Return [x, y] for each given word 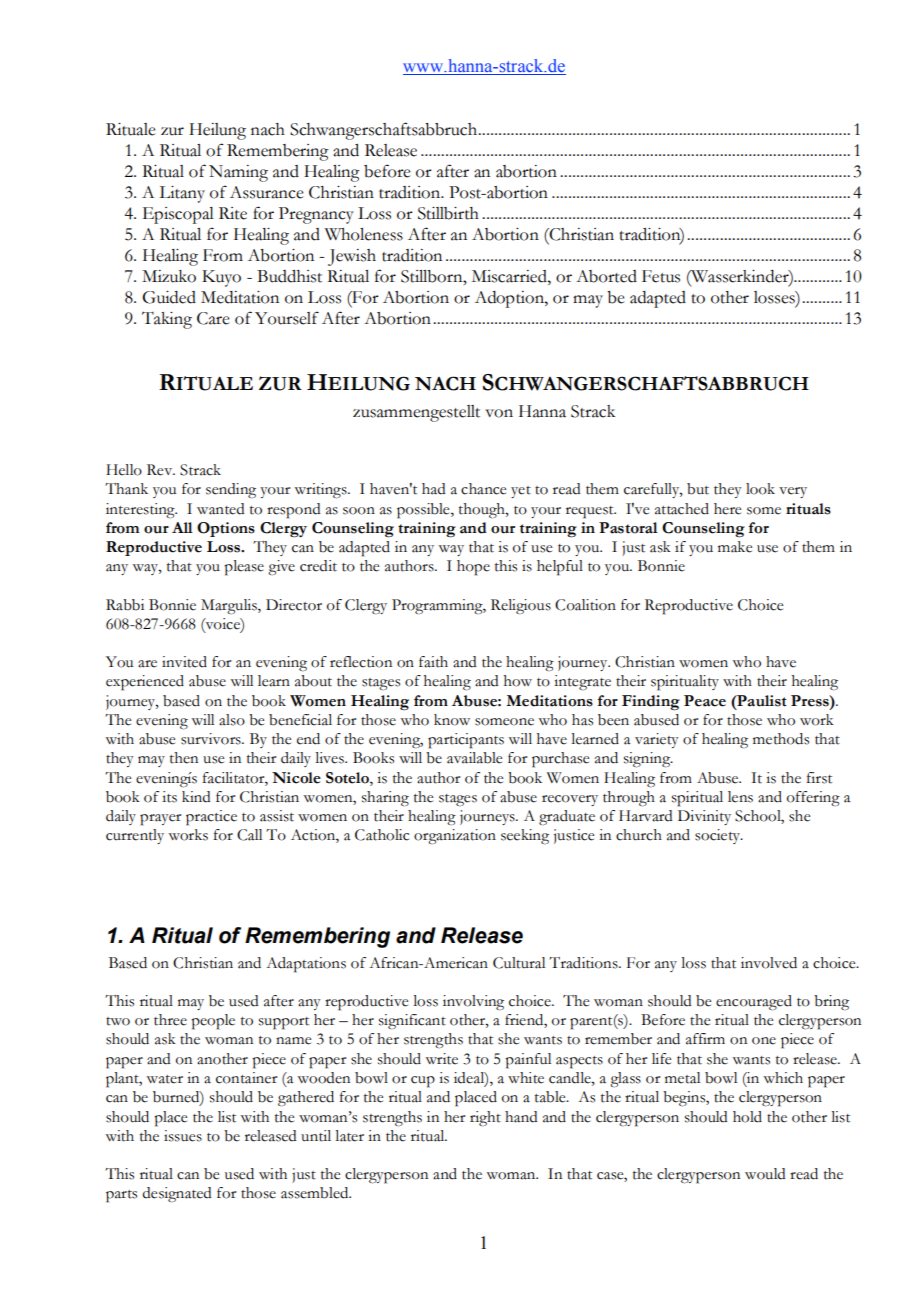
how [518, 681]
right [485, 1119]
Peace [705, 701]
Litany [182, 194]
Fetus [661, 276]
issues [183, 1136]
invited [184, 662]
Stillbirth [448, 213]
